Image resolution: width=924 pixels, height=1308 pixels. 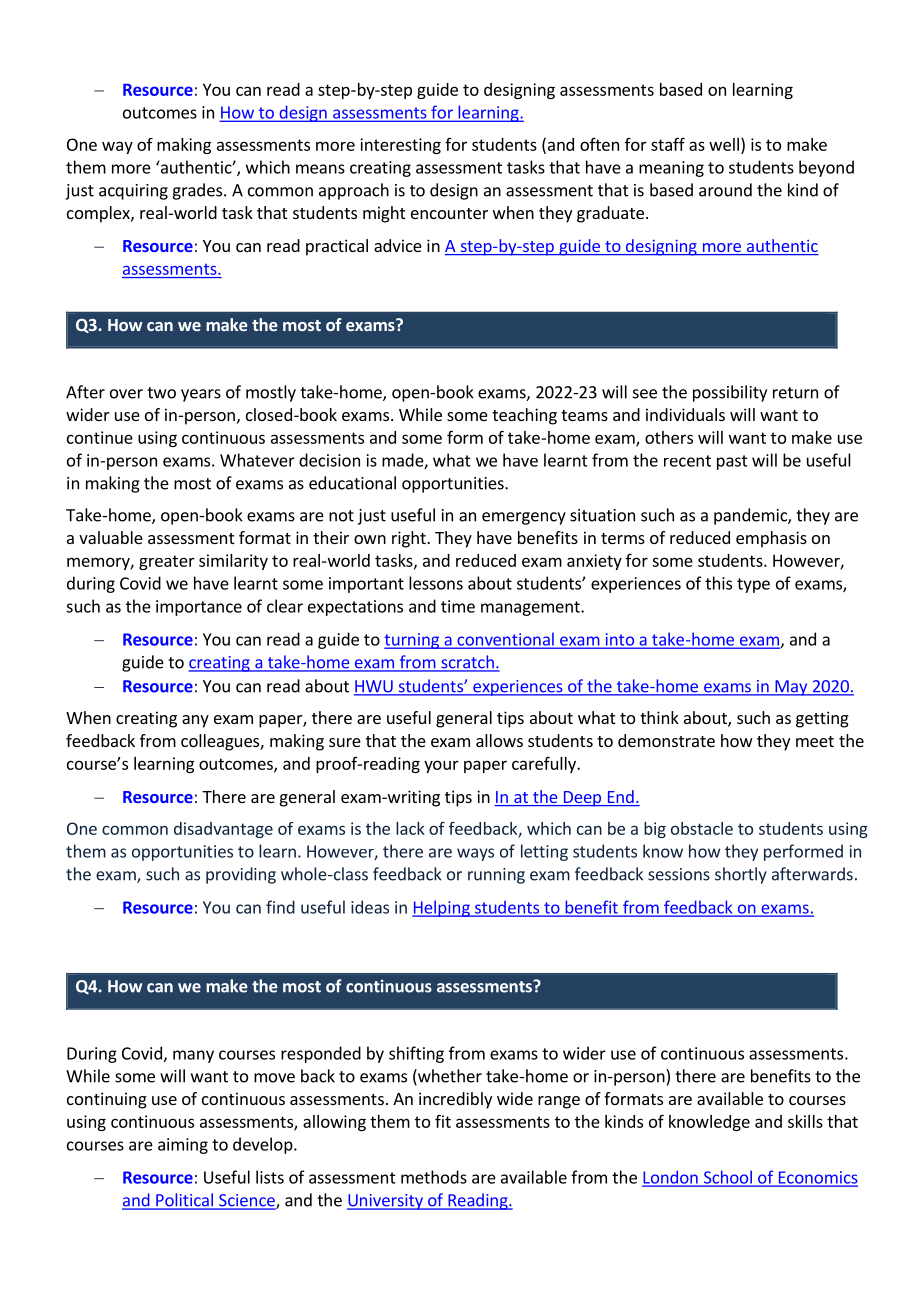 What do you see at coordinates (467, 663) in the document?
I see `scratch` at bounding box center [467, 663].
